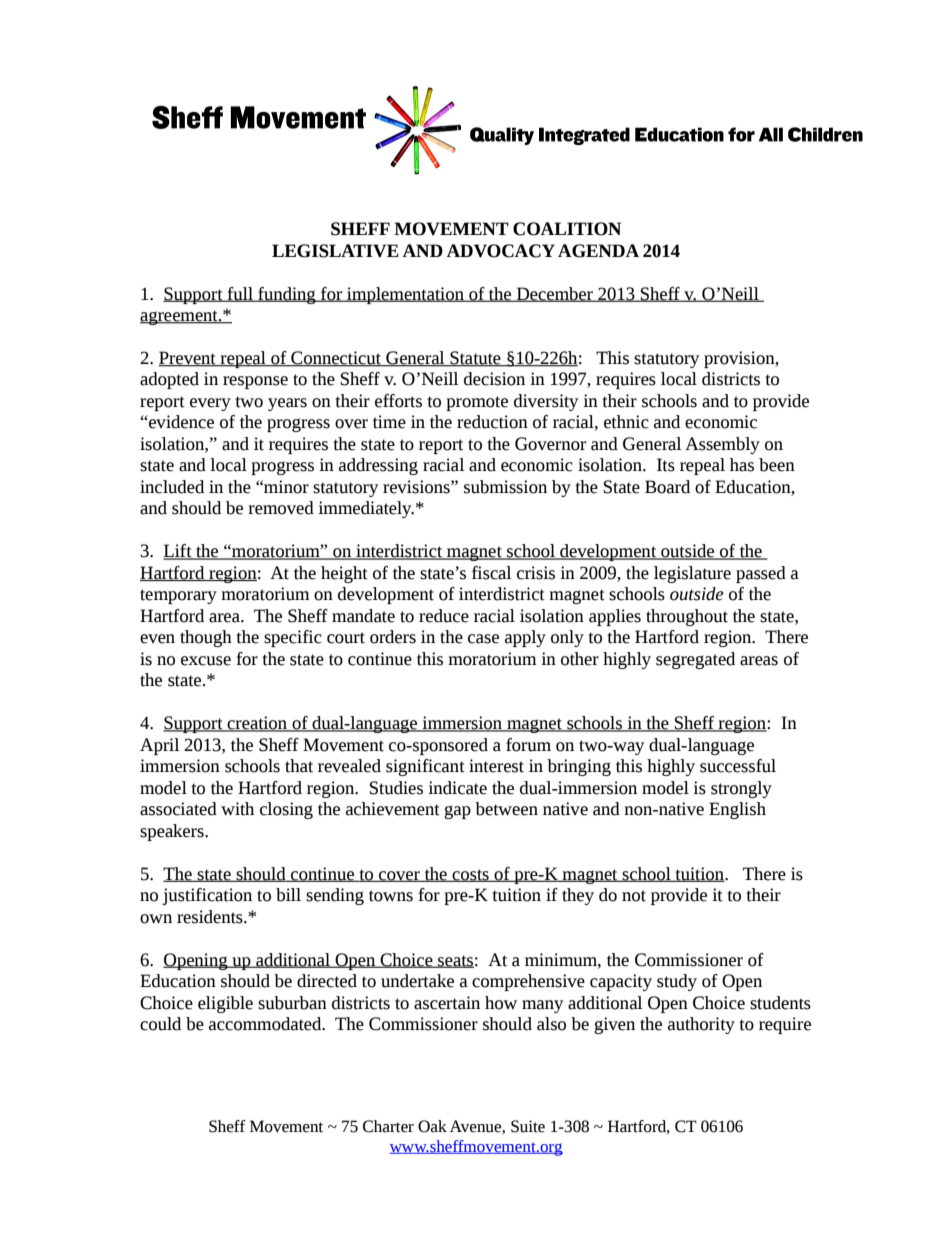  Describe the element at coordinates (483, 639) in the screenshot. I see `case` at that location.
